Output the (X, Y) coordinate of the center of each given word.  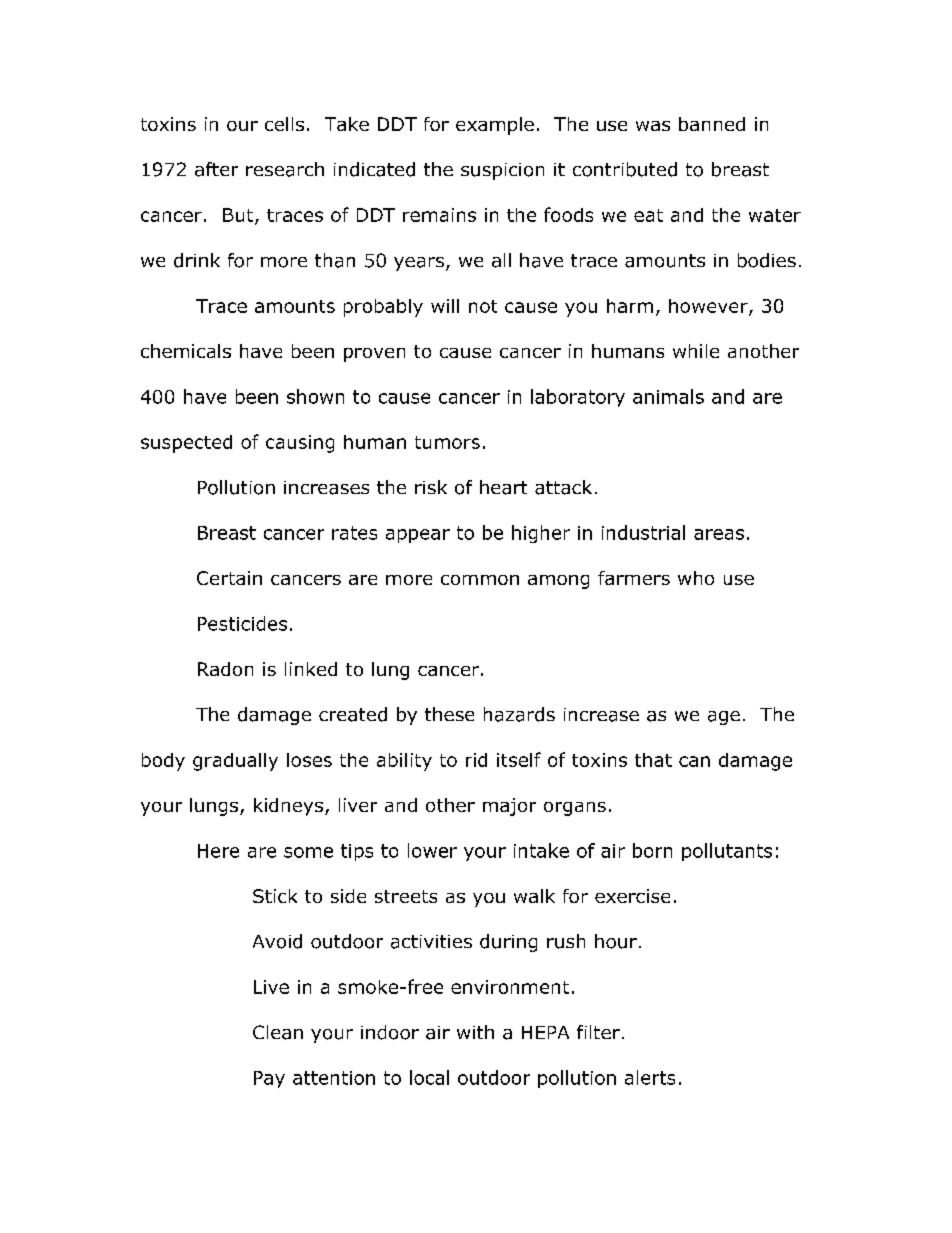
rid (476, 760)
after (216, 169)
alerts (650, 1077)
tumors (447, 442)
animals (668, 396)
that (653, 760)
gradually (235, 762)
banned (712, 124)
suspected (186, 444)
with (475, 1032)
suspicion (502, 171)
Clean (278, 1032)
